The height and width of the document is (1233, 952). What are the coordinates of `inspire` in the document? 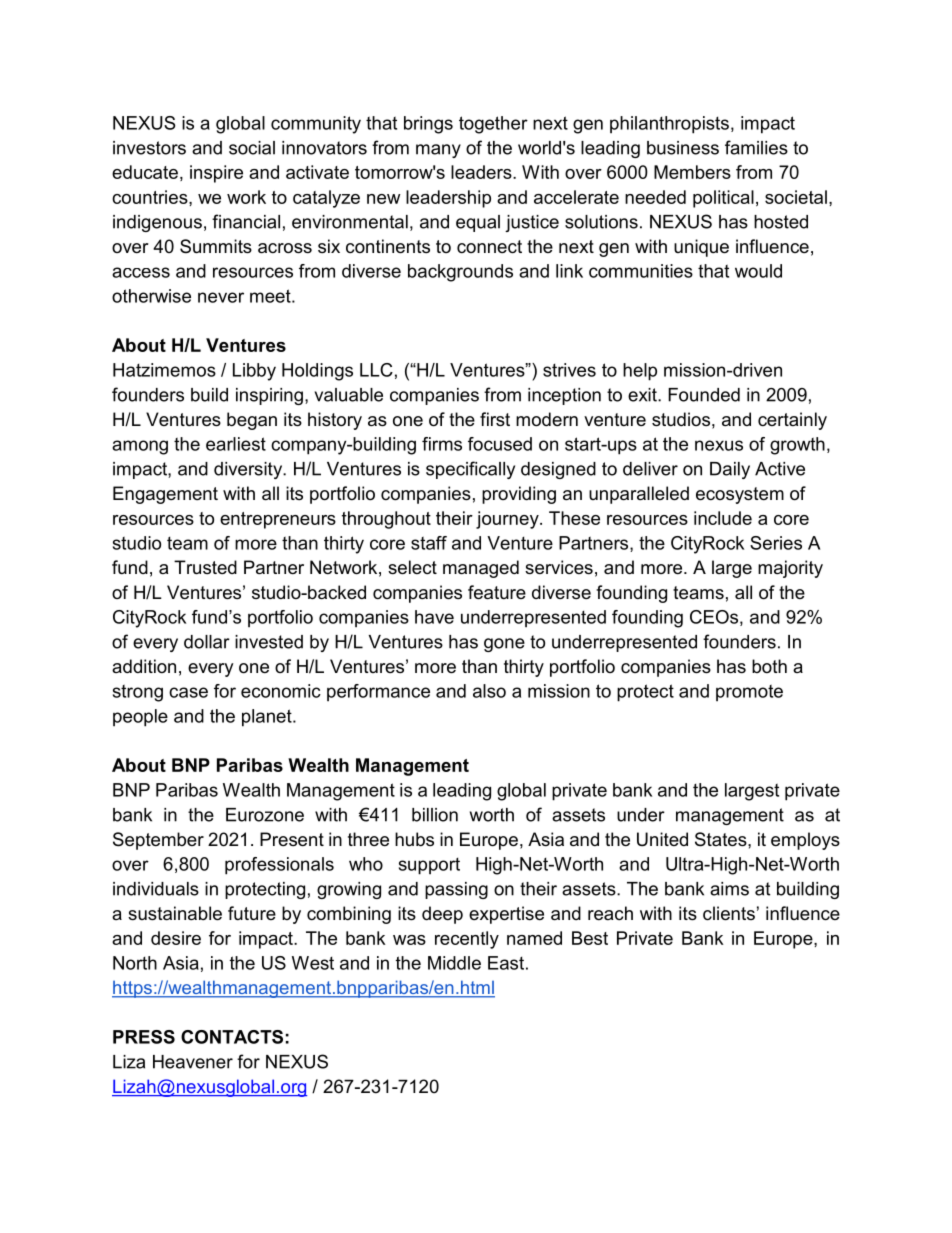 It's located at (216, 174).
